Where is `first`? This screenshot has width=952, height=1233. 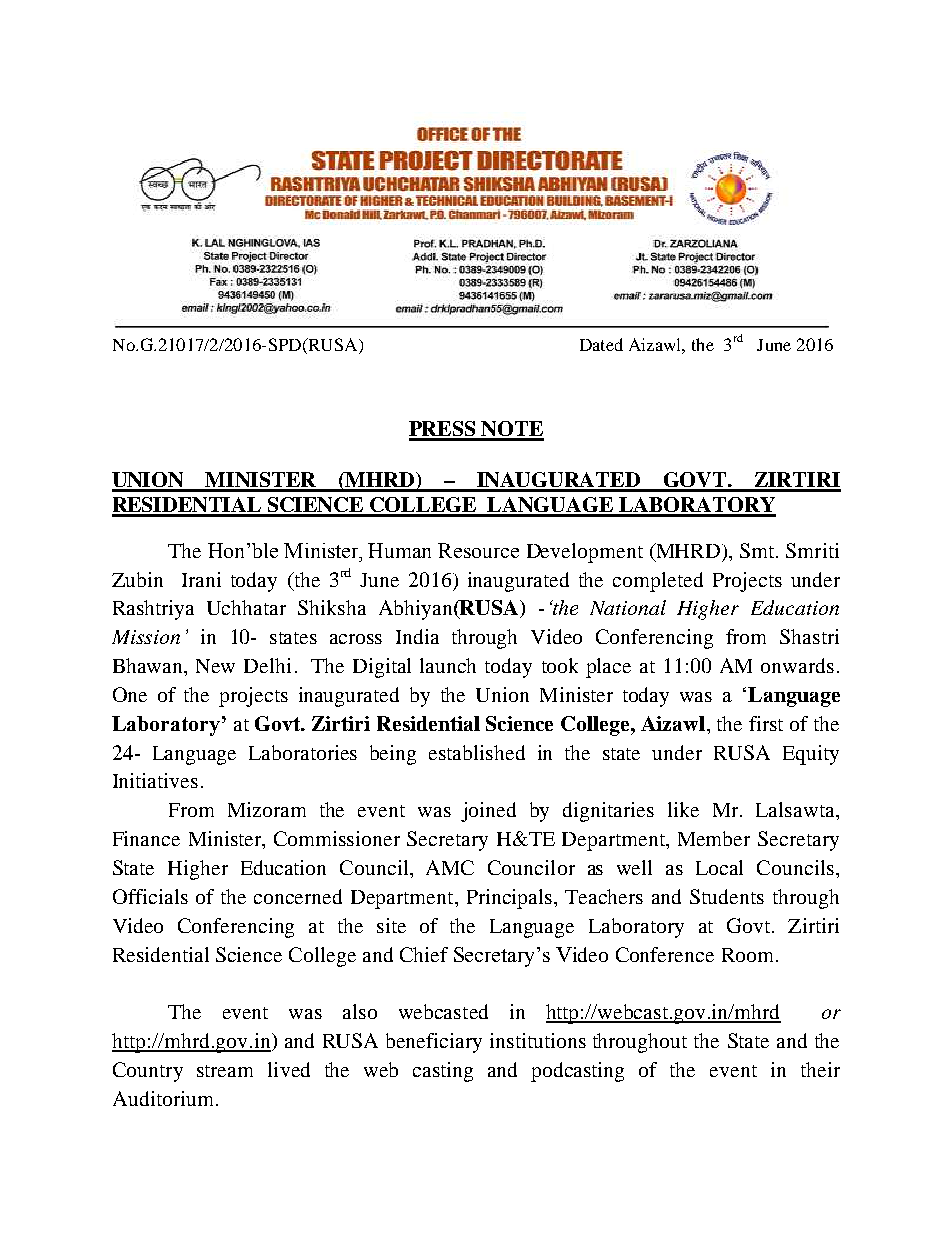 first is located at coordinates (766, 723).
